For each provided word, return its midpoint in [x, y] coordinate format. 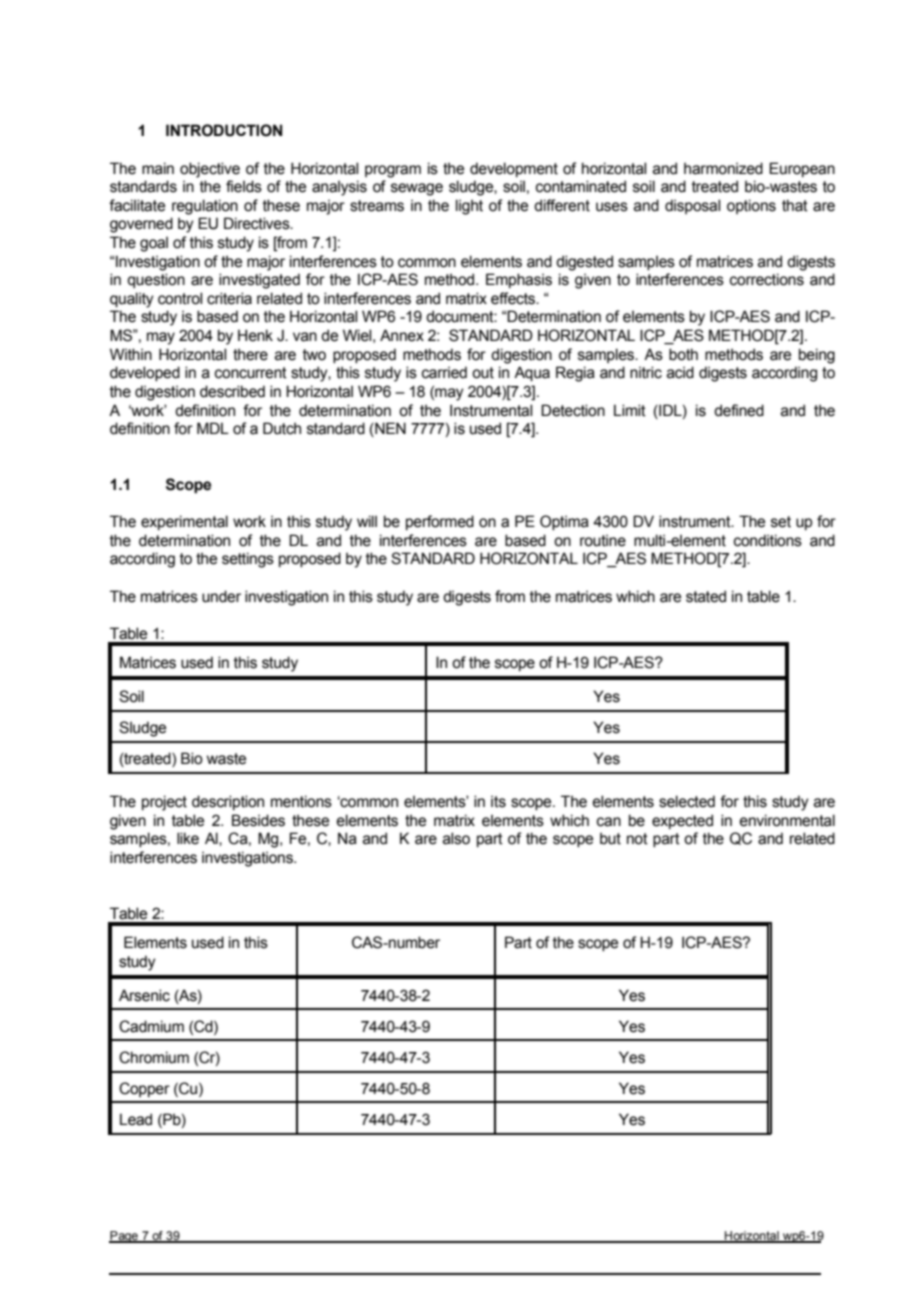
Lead [136, 1119]
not [637, 839]
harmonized [723, 168]
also [456, 838]
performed [440, 522]
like [188, 838]
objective [210, 170]
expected [682, 821]
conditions [768, 540]
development [514, 169]
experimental [184, 522]
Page [124, 1237]
